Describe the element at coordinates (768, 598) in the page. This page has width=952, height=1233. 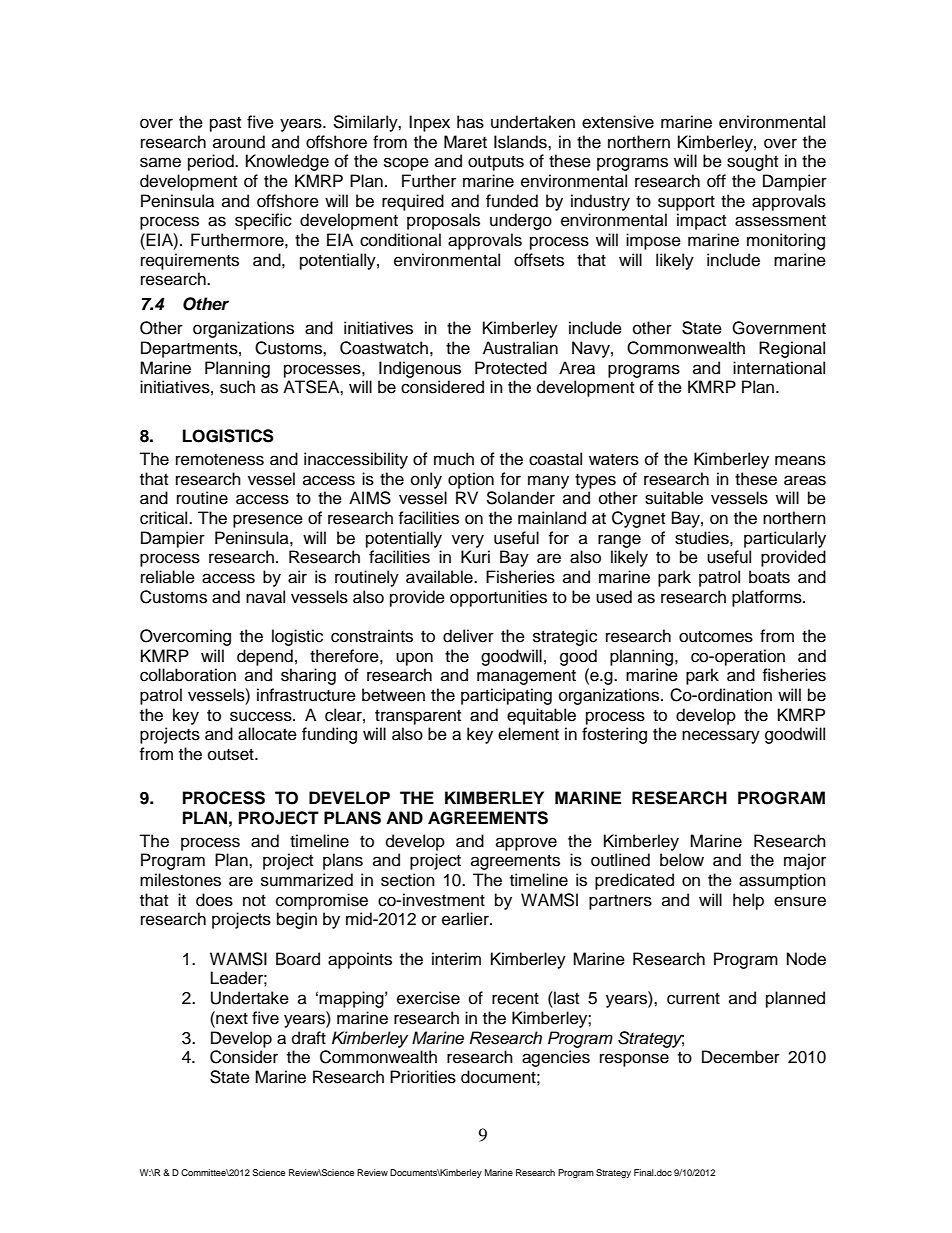
I see `platforms` at that location.
